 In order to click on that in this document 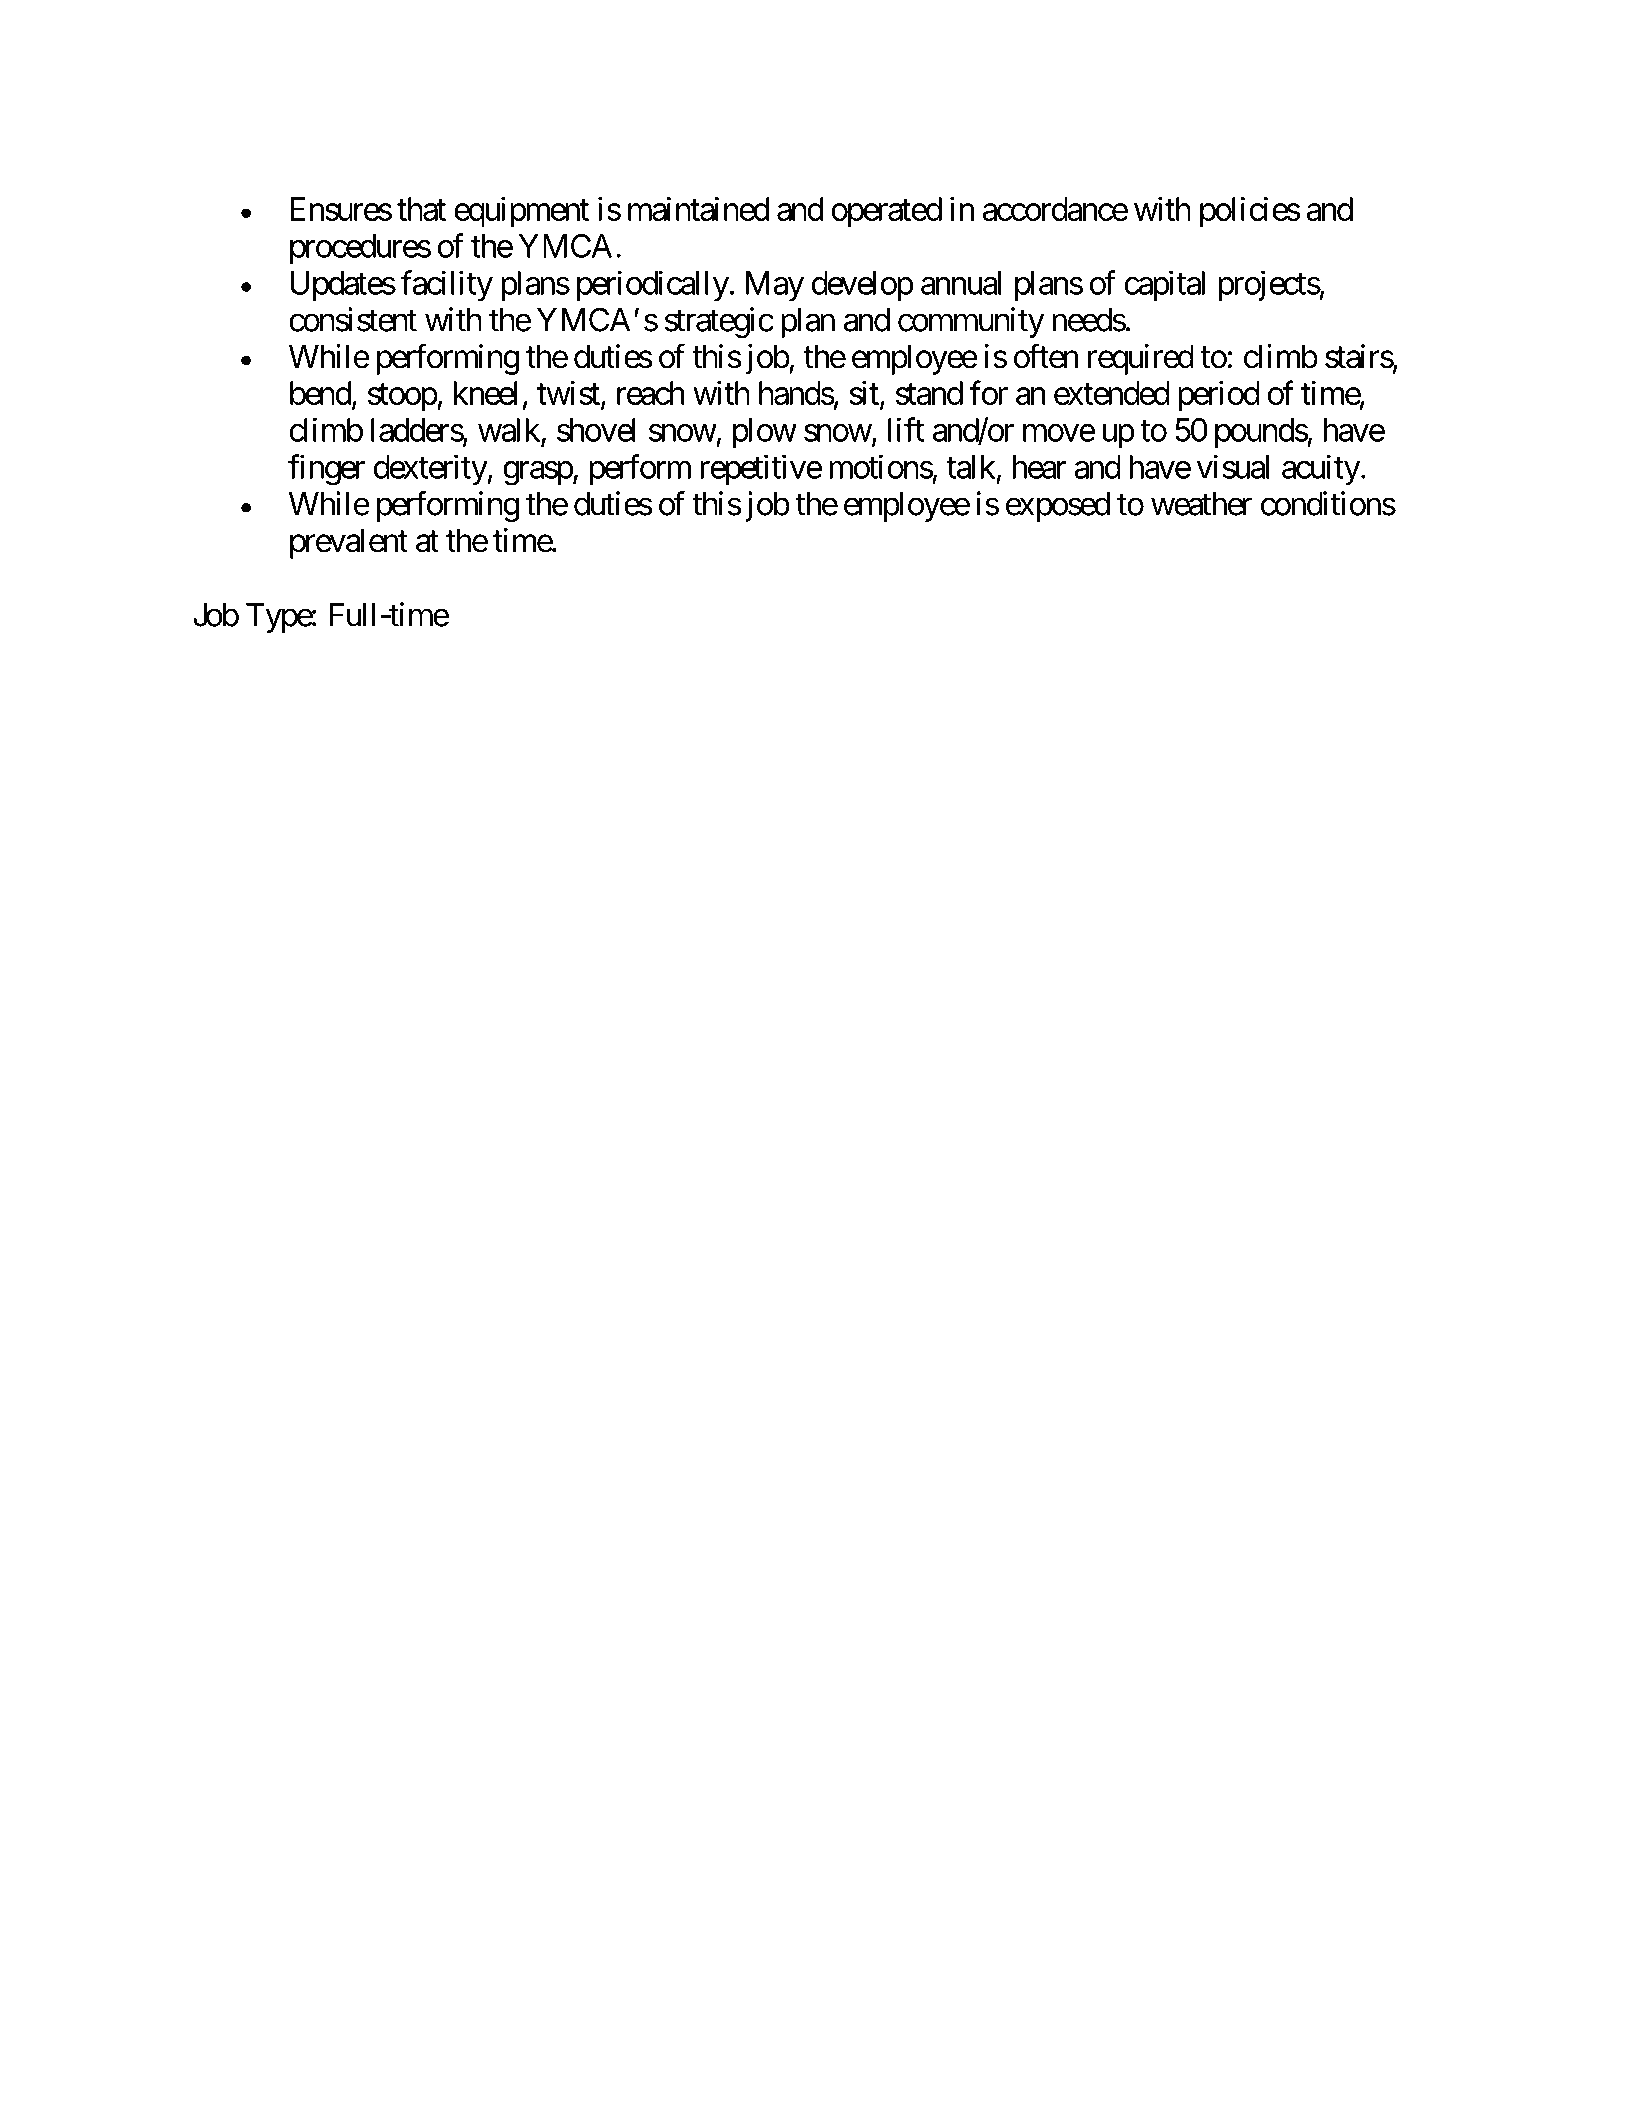, I will do `click(421, 209)`.
